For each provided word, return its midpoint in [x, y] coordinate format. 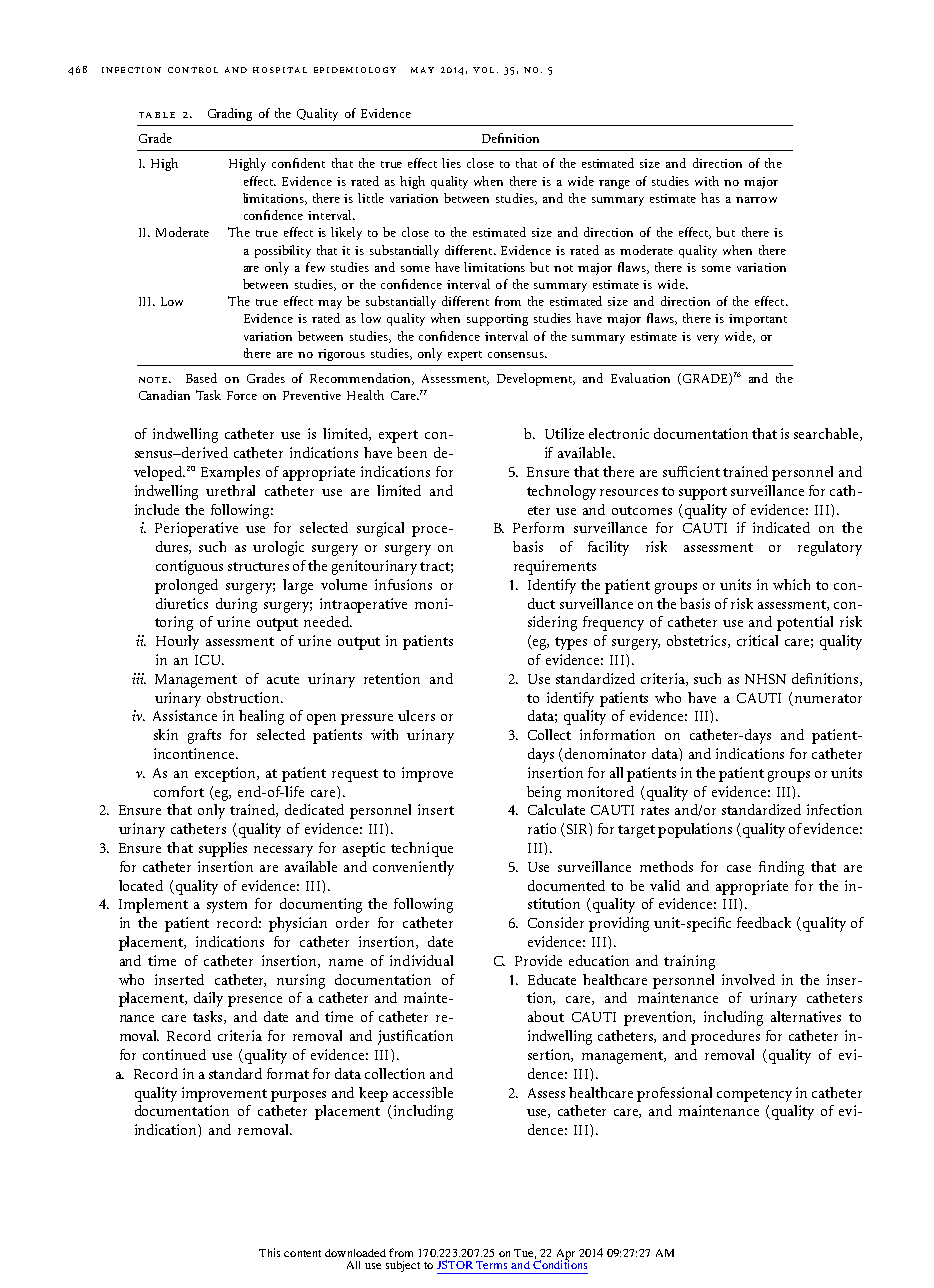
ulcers [416, 715]
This [269, 1252]
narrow [756, 200]
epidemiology [355, 70]
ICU [209, 660]
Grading [230, 114]
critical [757, 640]
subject [403, 1266]
